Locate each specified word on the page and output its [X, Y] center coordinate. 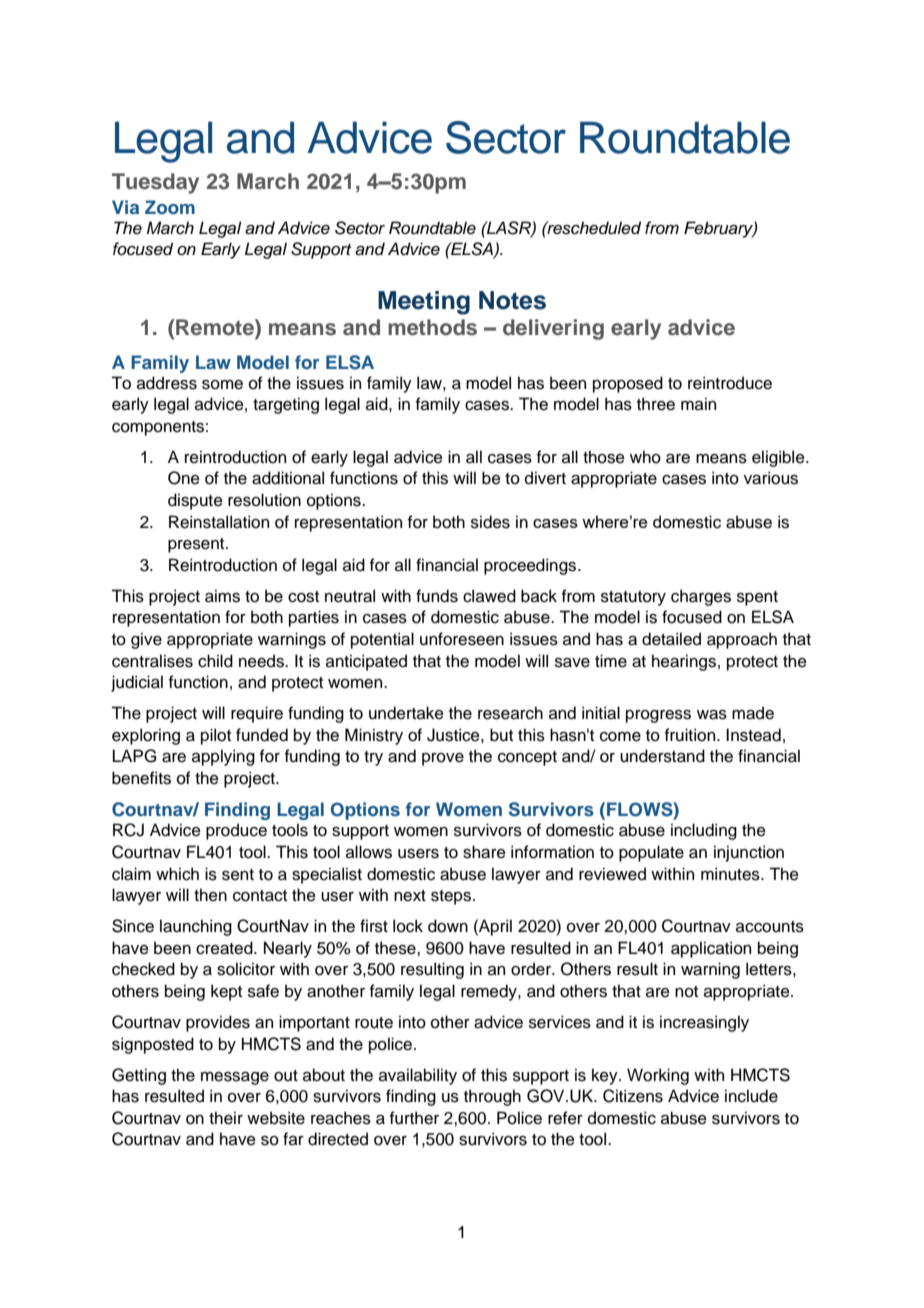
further [414, 1118]
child [215, 661]
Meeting [424, 303]
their [226, 1118]
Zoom [170, 207]
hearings [684, 662]
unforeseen [462, 639]
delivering [553, 329]
